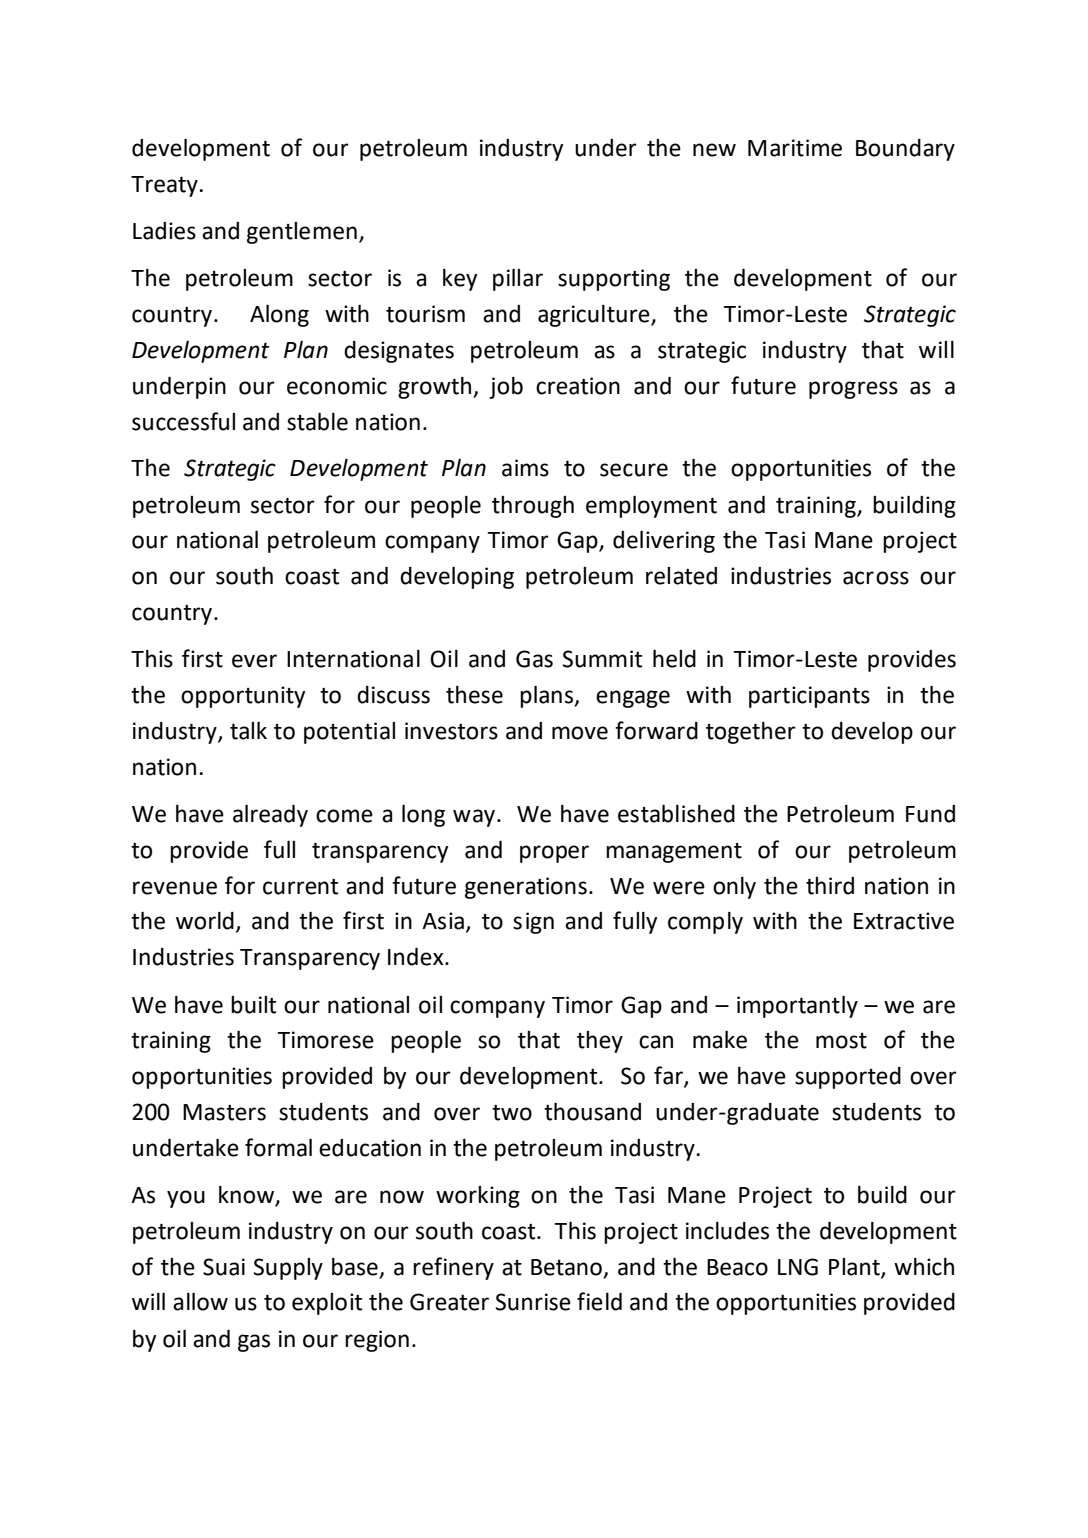 The image size is (1088, 1538). I want to click on ever, so click(254, 661).
